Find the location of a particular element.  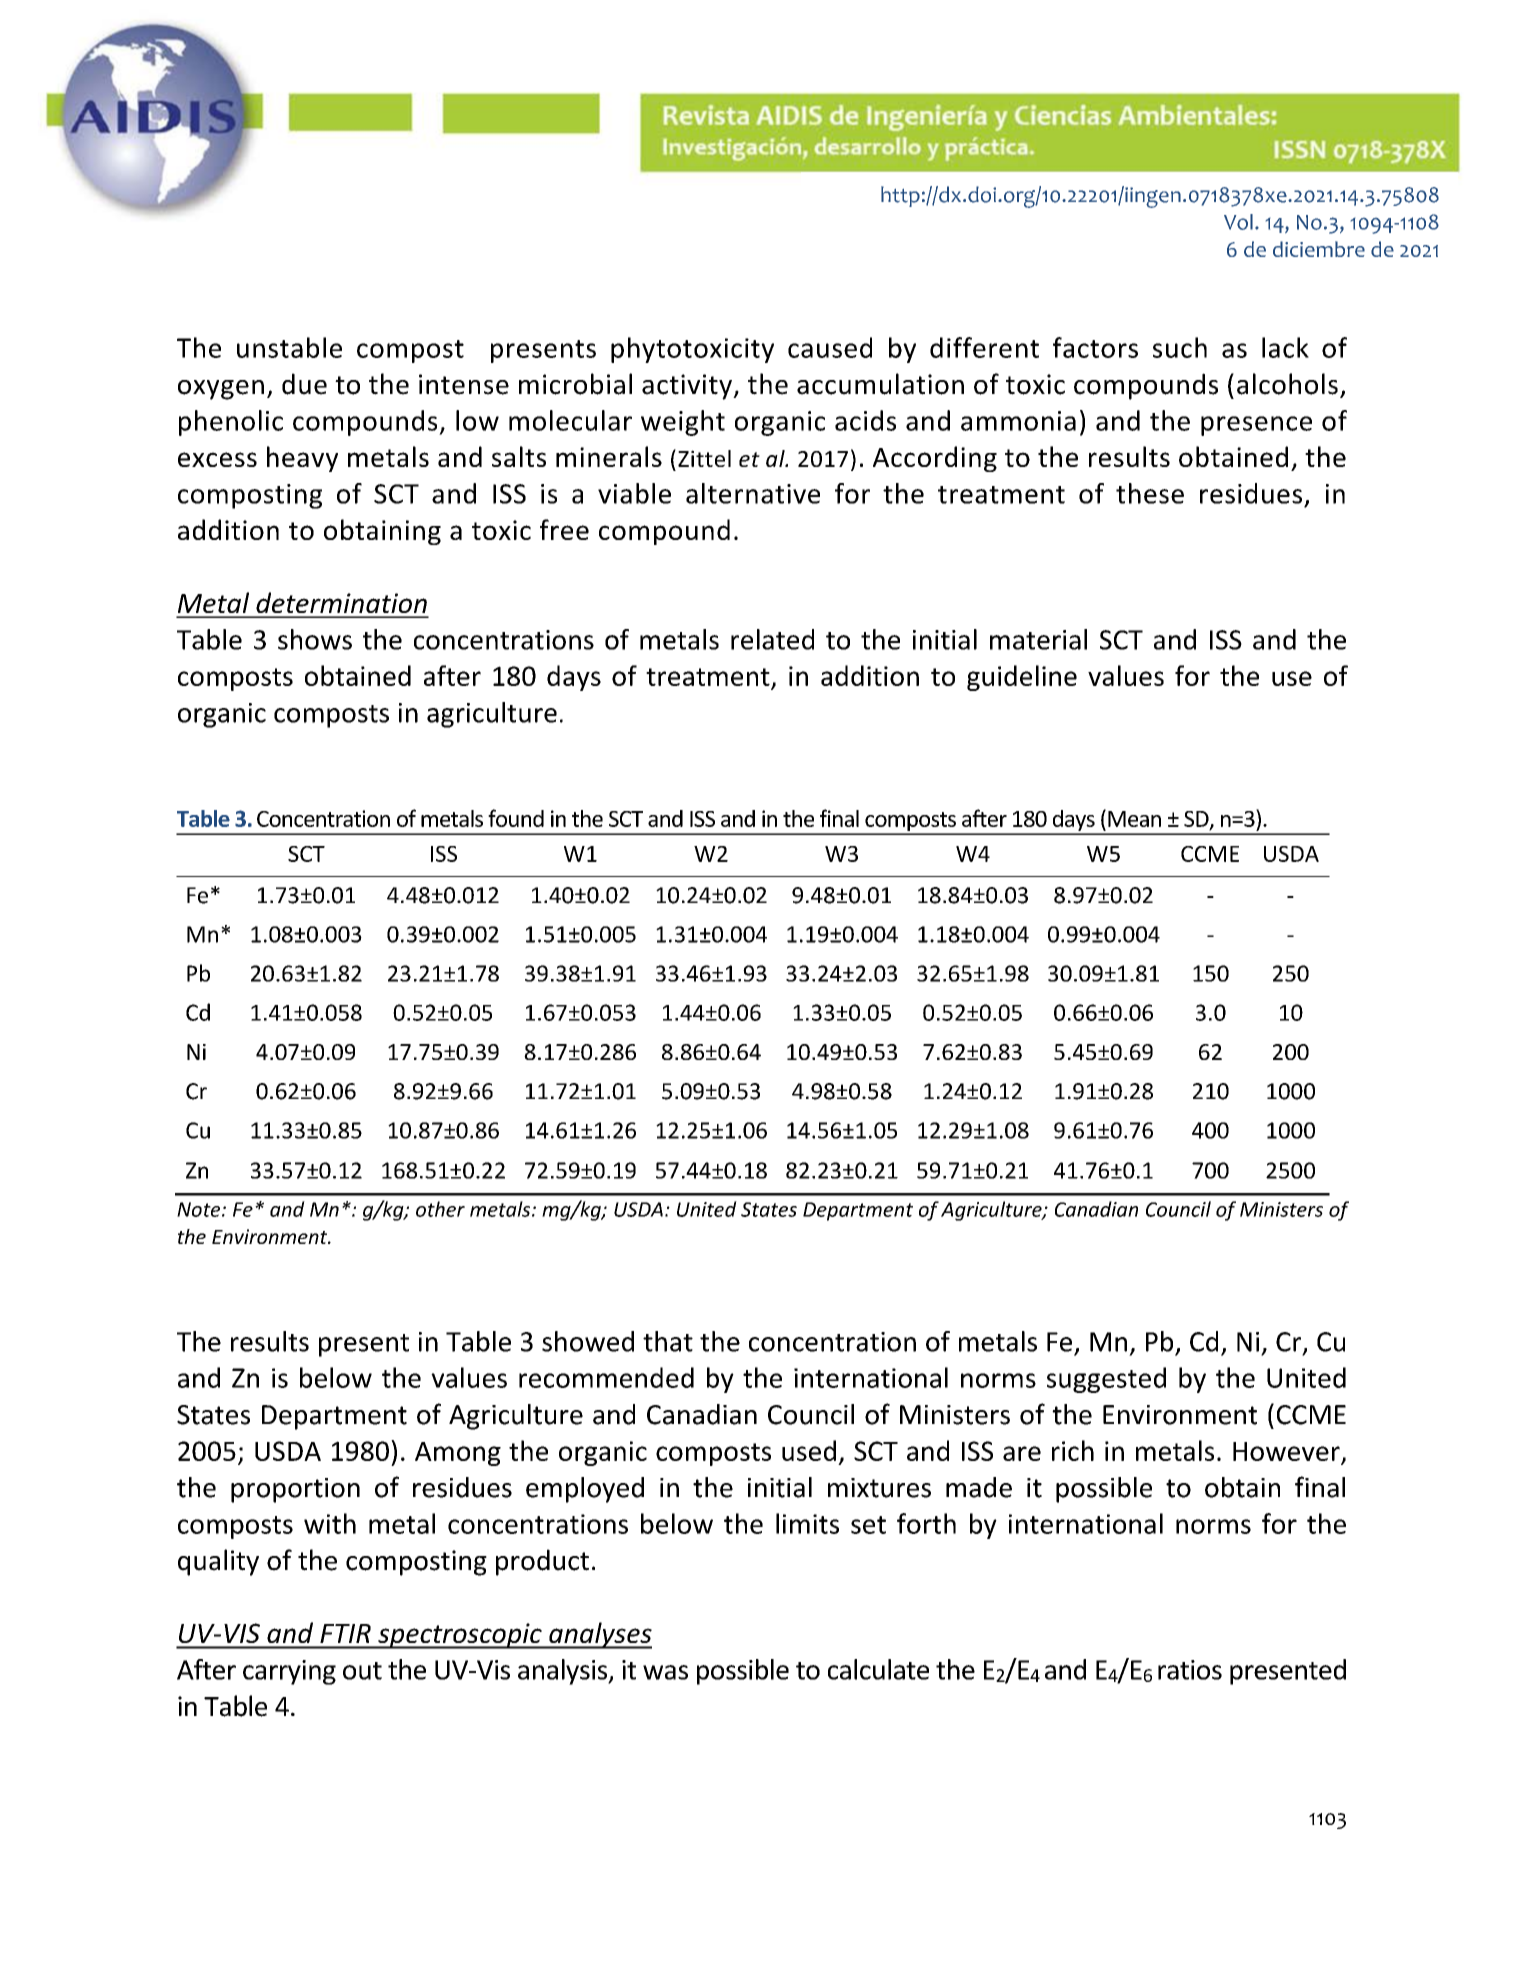

related is located at coordinates (772, 639).
